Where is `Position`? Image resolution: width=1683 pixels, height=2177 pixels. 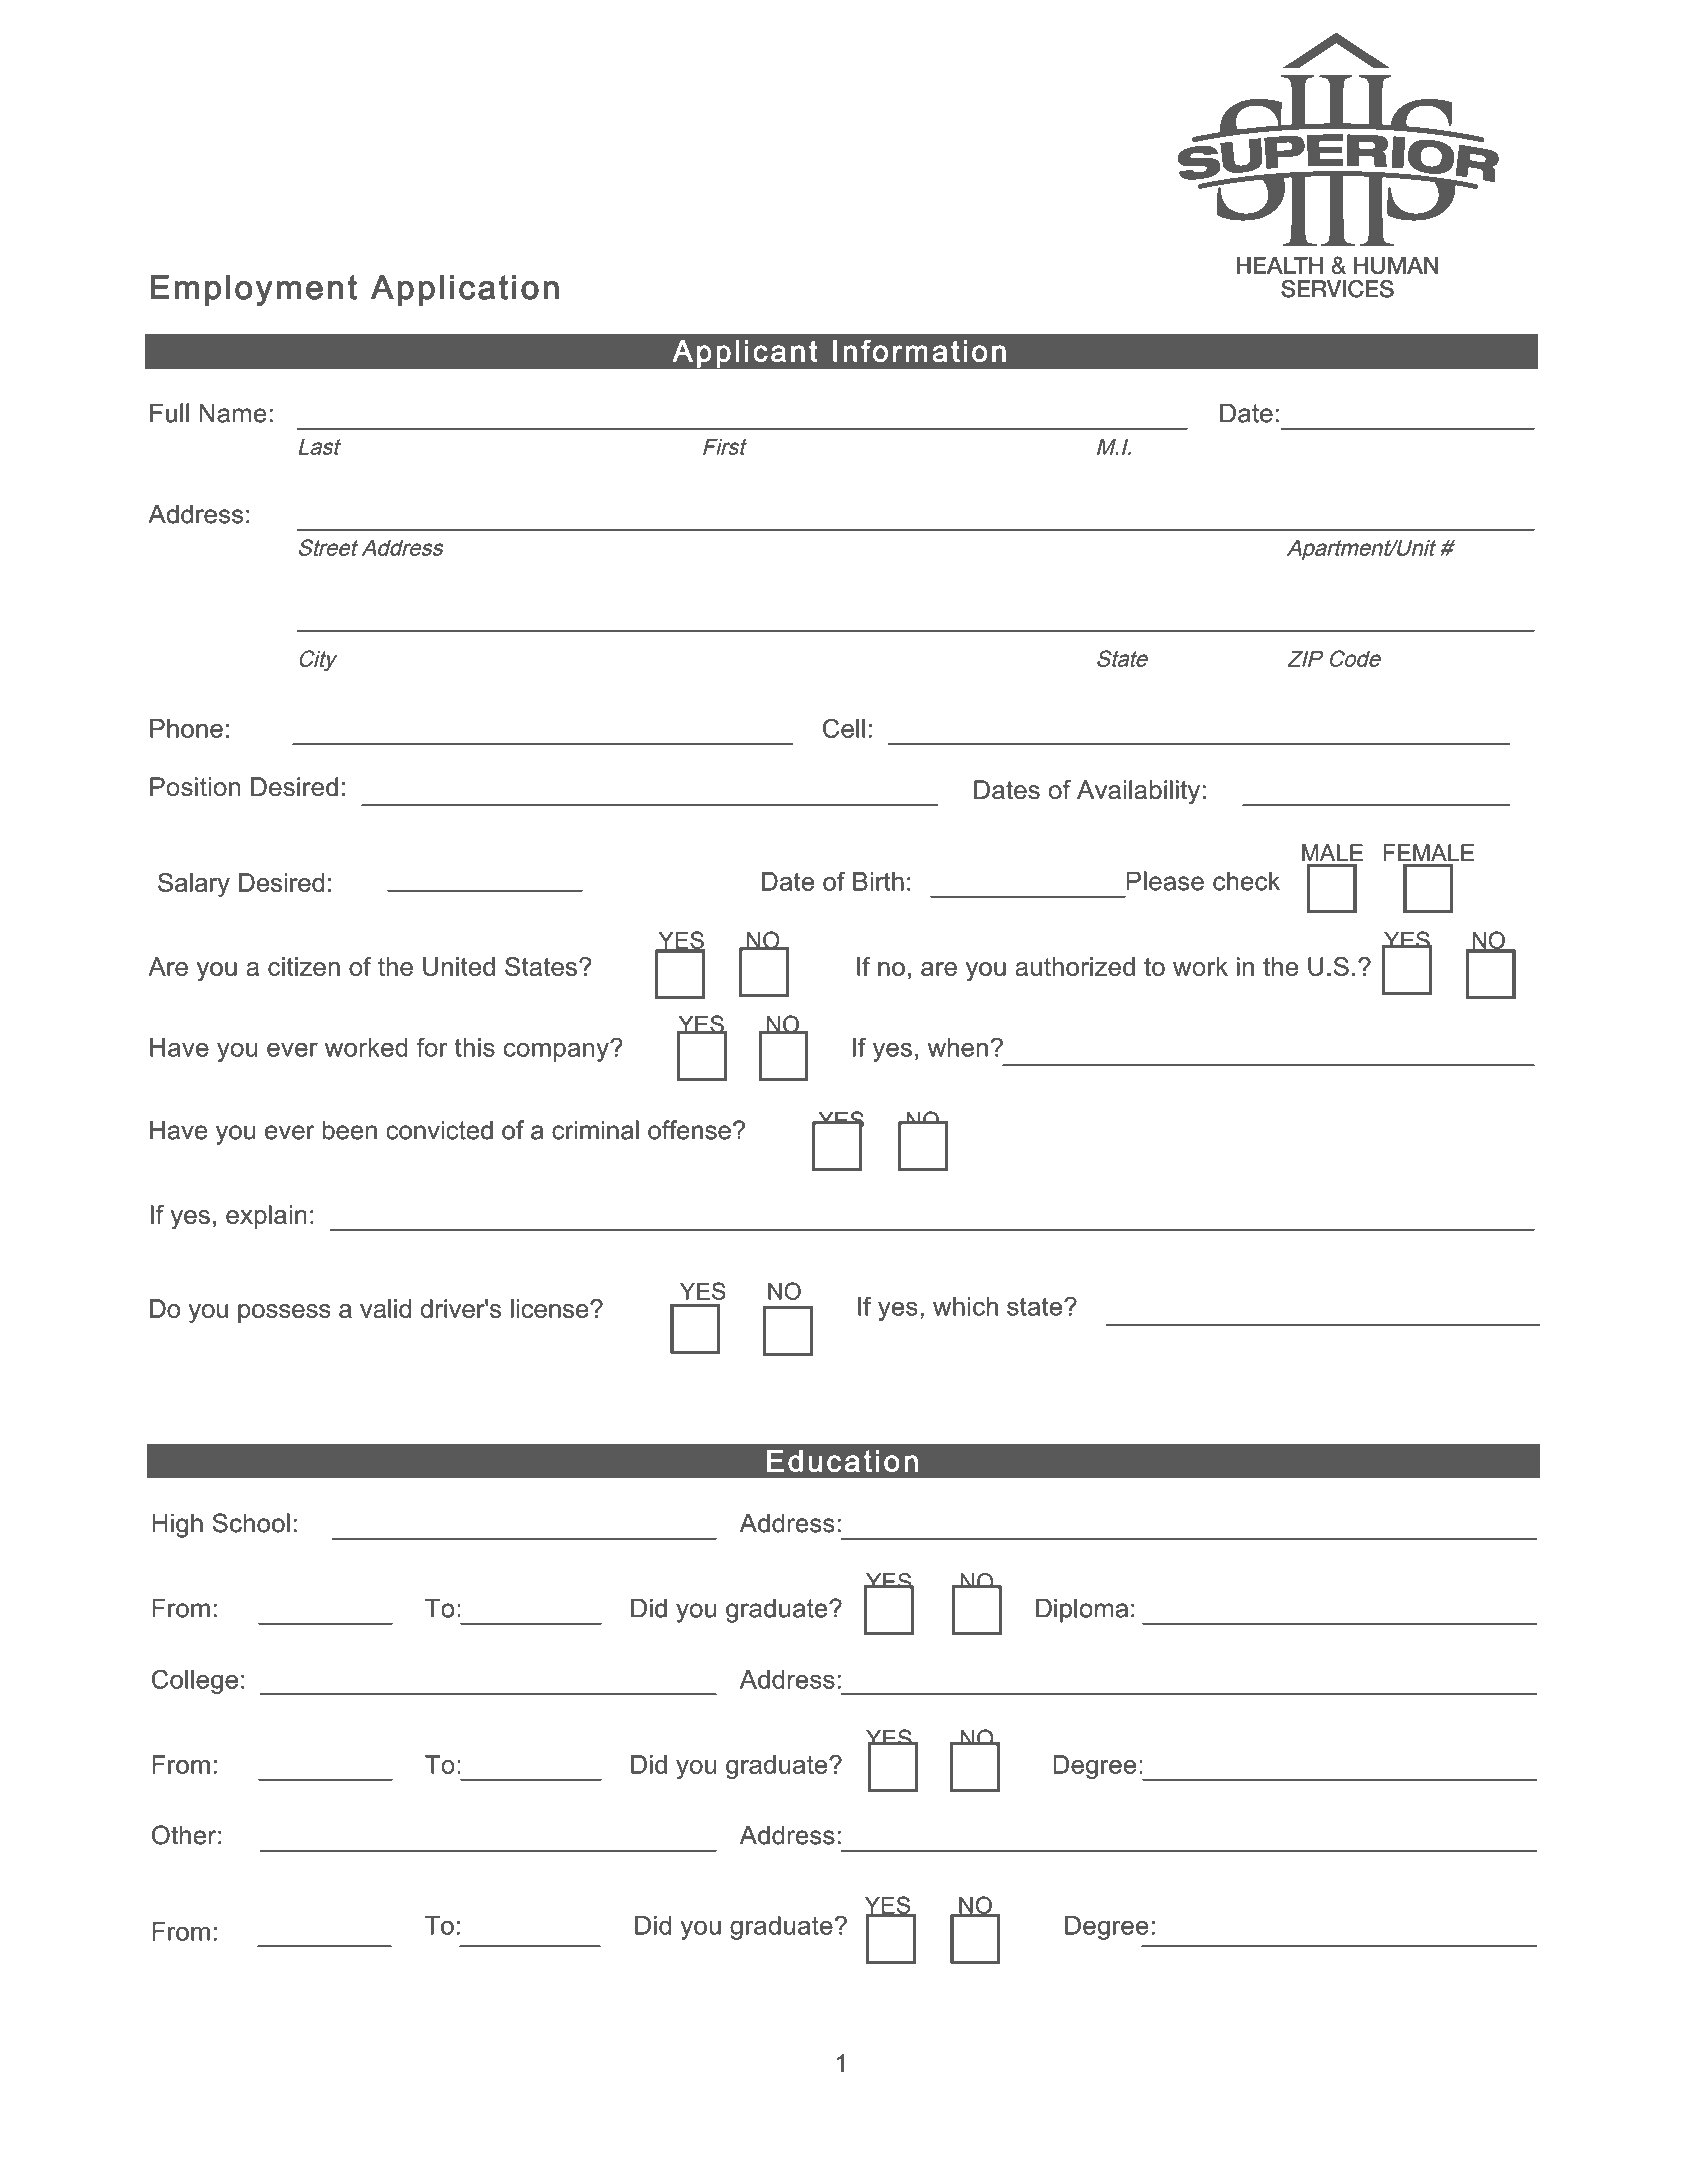
Position is located at coordinates (195, 786).
